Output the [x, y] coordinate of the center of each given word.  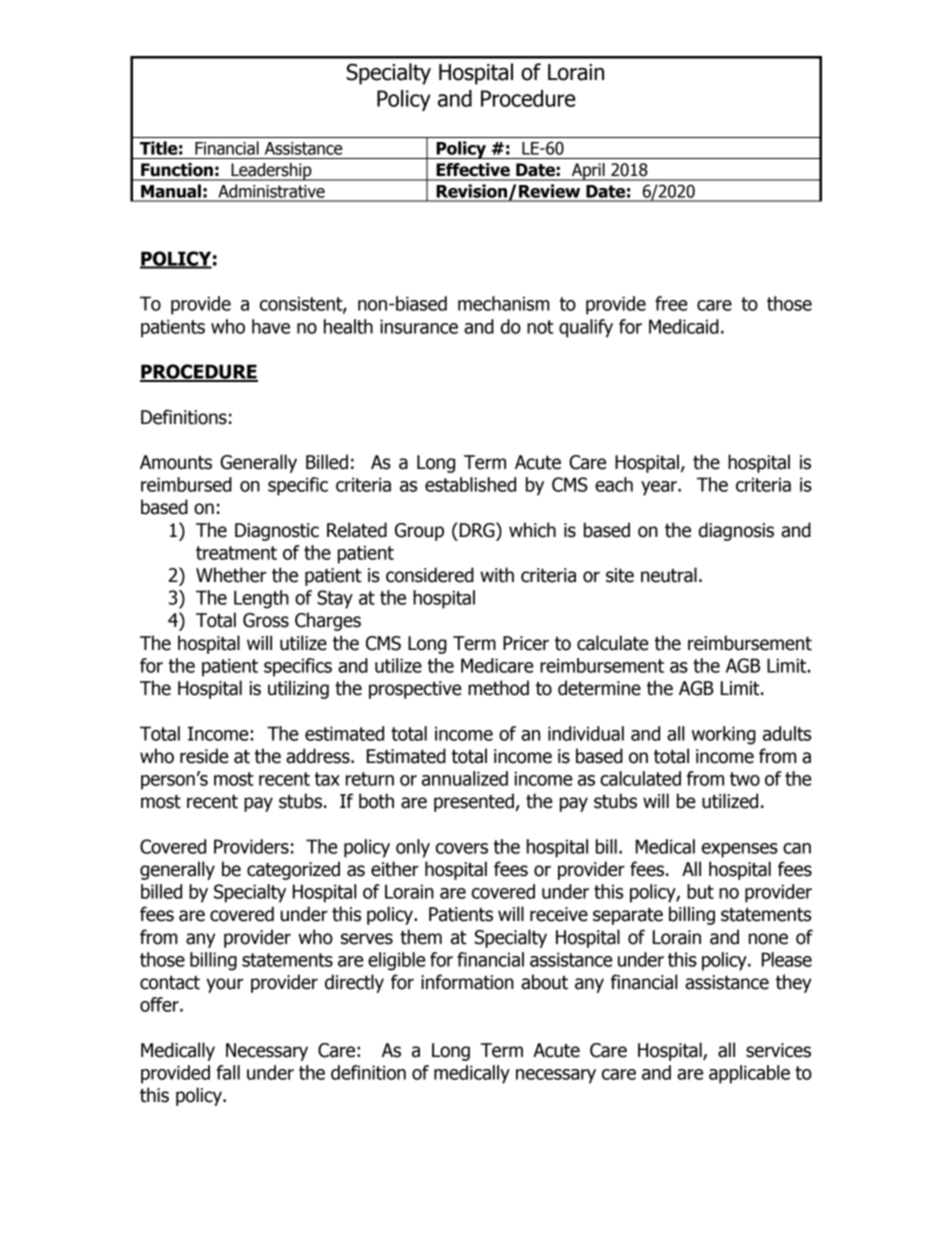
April [588, 172]
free [671, 303]
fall [228, 1072]
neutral [669, 575]
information [467, 982]
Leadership [271, 172]
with [497, 575]
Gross [266, 620]
